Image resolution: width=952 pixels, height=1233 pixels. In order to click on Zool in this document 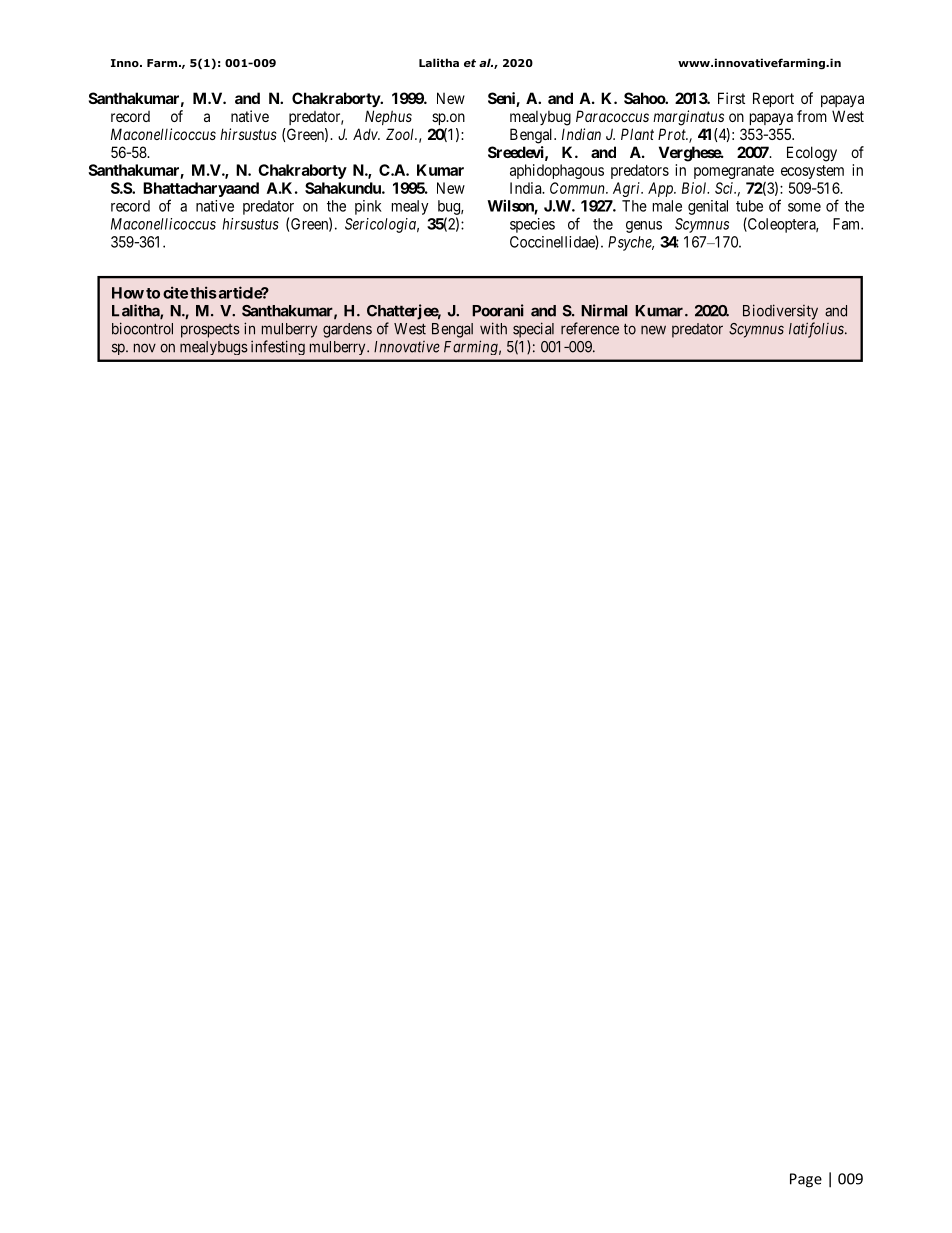, I will do `click(401, 134)`.
